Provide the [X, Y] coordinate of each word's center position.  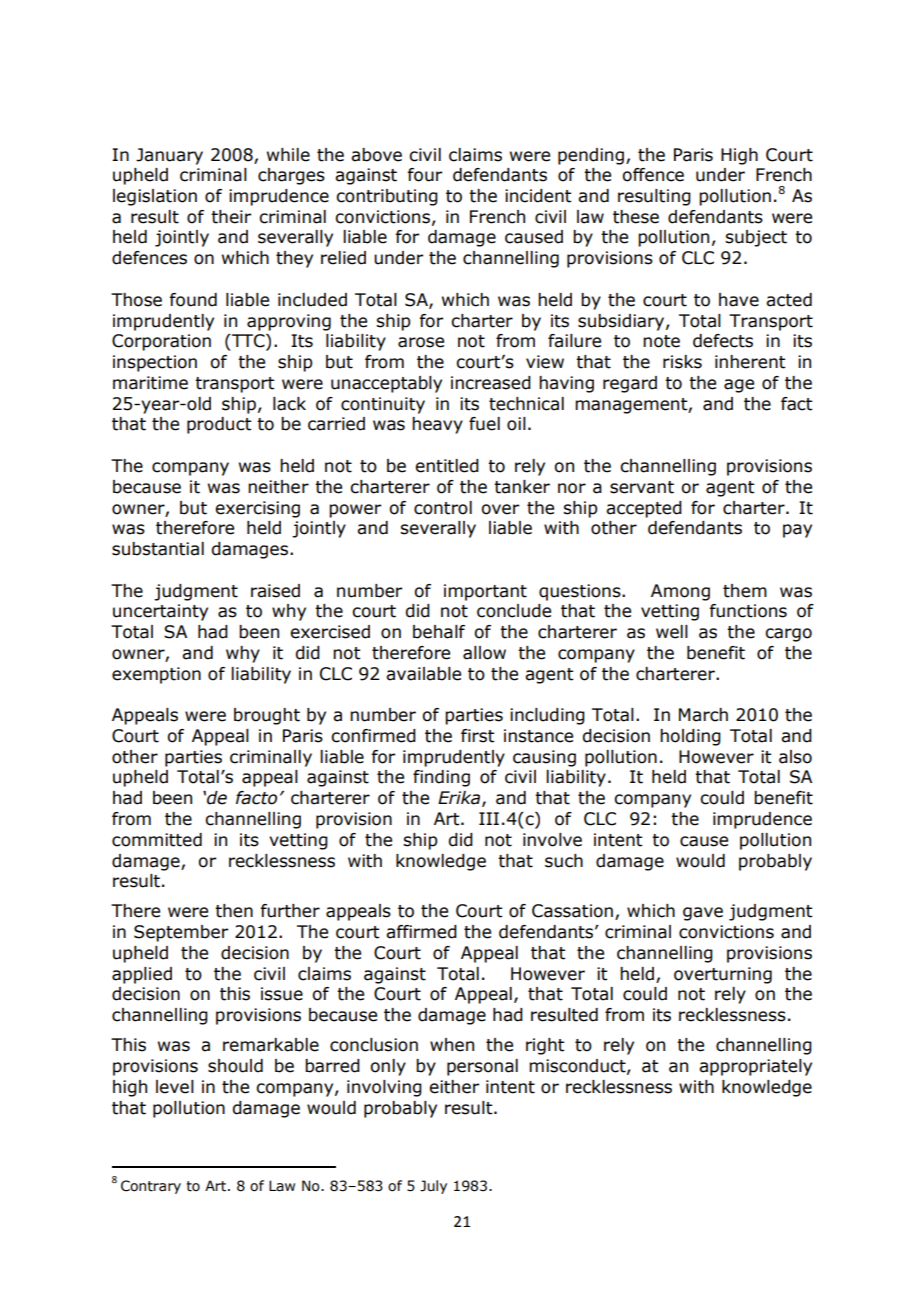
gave [703, 914]
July [433, 1187]
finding [441, 778]
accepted [644, 509]
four [424, 175]
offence [653, 175]
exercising [257, 509]
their [231, 217]
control [443, 508]
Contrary [151, 1187]
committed [157, 840]
